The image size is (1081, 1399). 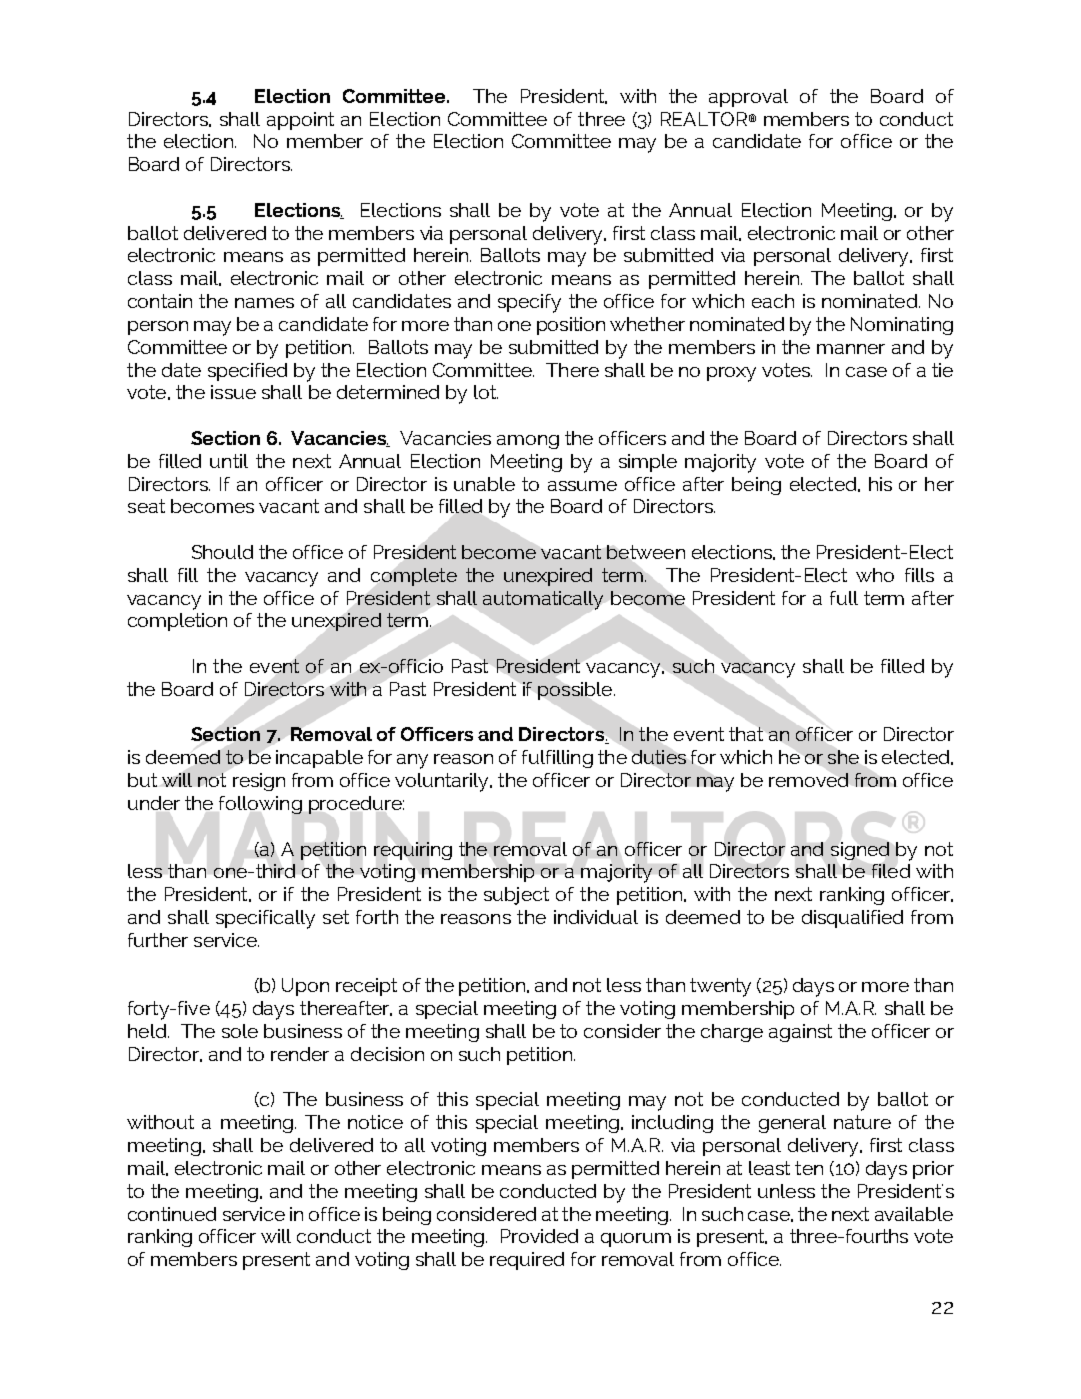 What do you see at coordinates (172, 1214) in the screenshot?
I see `continued` at bounding box center [172, 1214].
